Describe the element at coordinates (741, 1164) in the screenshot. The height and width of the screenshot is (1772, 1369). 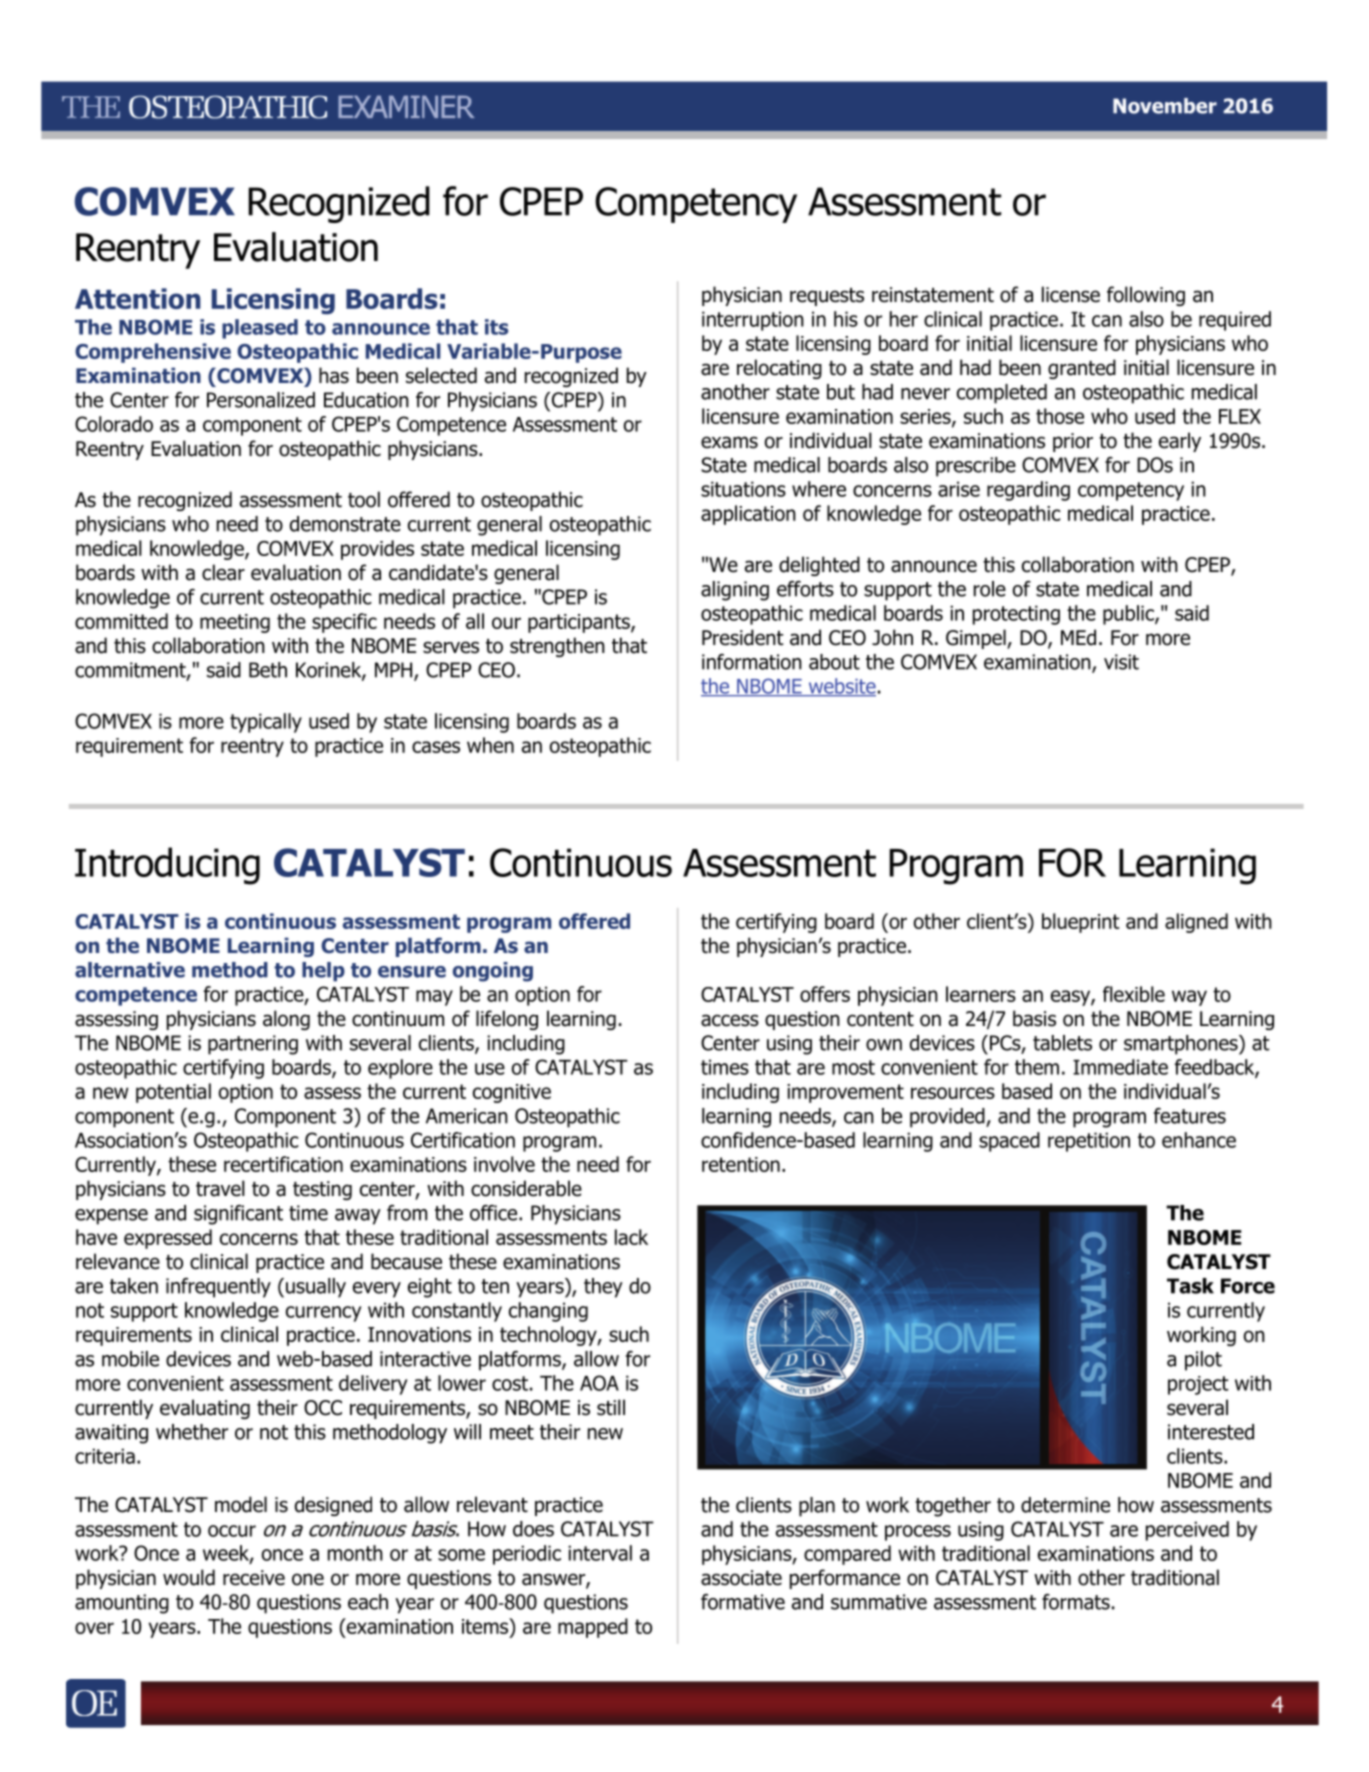
I see `retention` at that location.
